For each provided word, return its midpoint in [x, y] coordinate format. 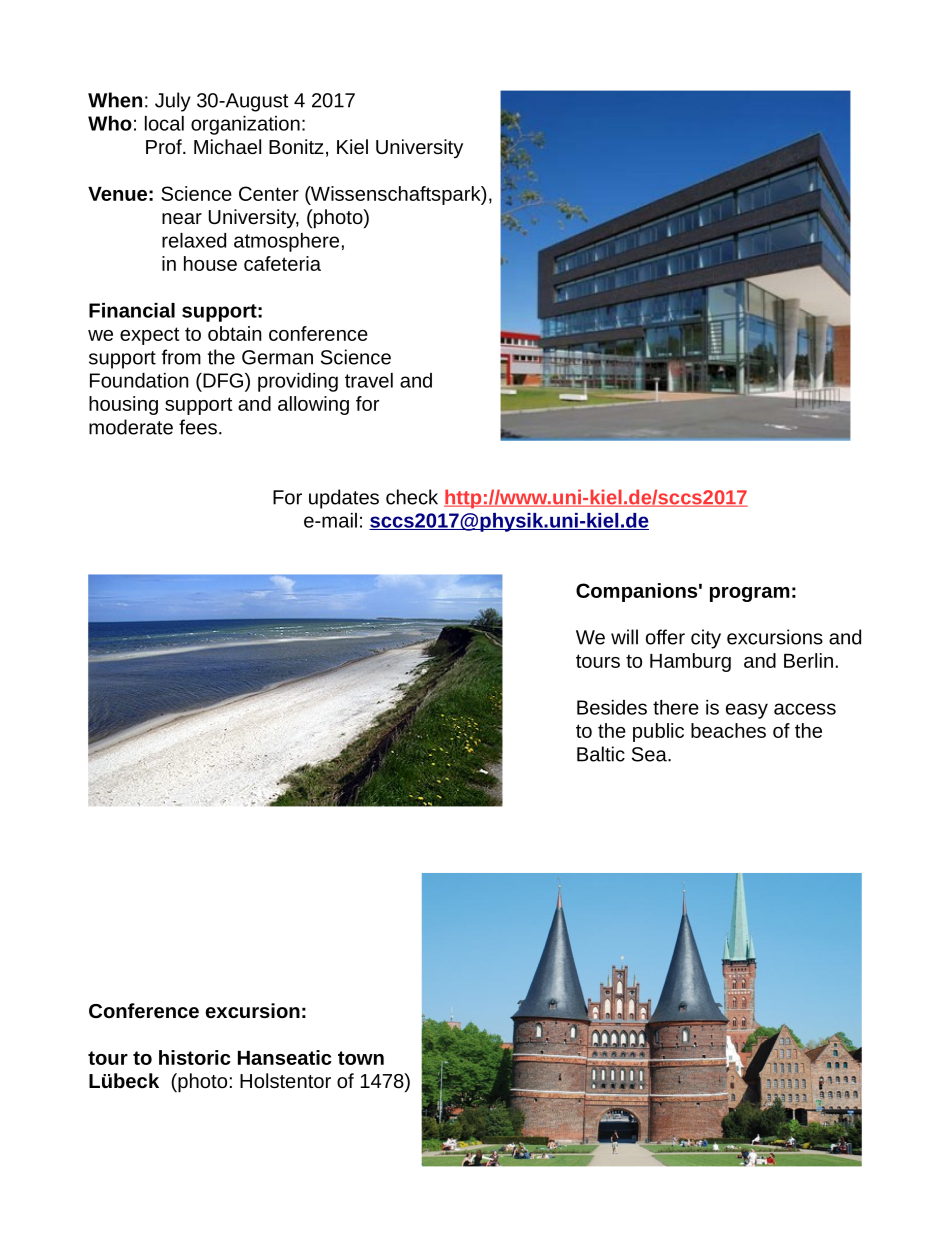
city [706, 639]
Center [269, 193]
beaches [728, 730]
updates [344, 499]
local [164, 123]
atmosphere [286, 242]
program [750, 594]
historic [195, 1057]
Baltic [601, 754]
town [361, 1058]
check [412, 497]
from [181, 357]
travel [369, 380]
